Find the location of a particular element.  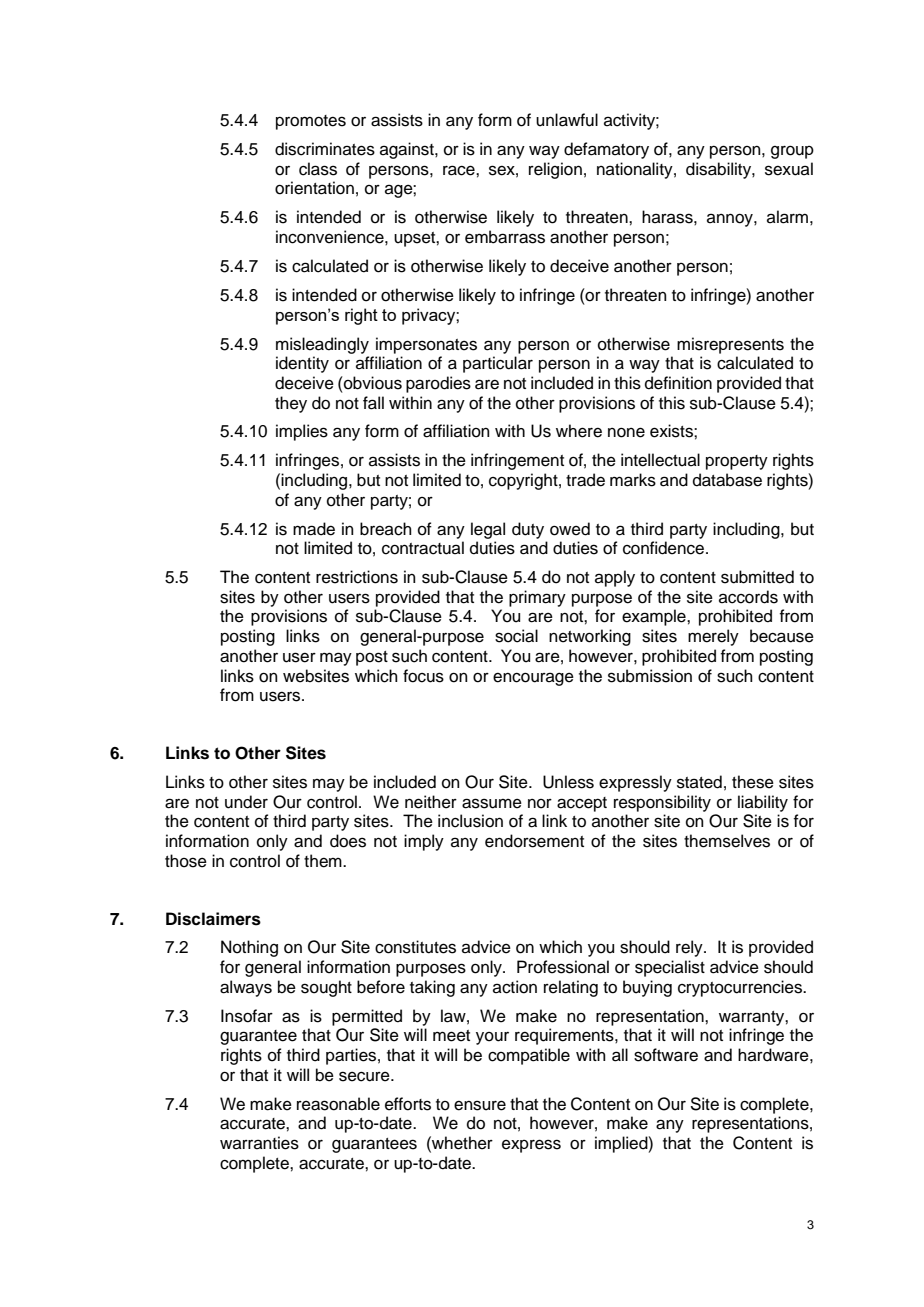

ensure is located at coordinates (480, 1105).
